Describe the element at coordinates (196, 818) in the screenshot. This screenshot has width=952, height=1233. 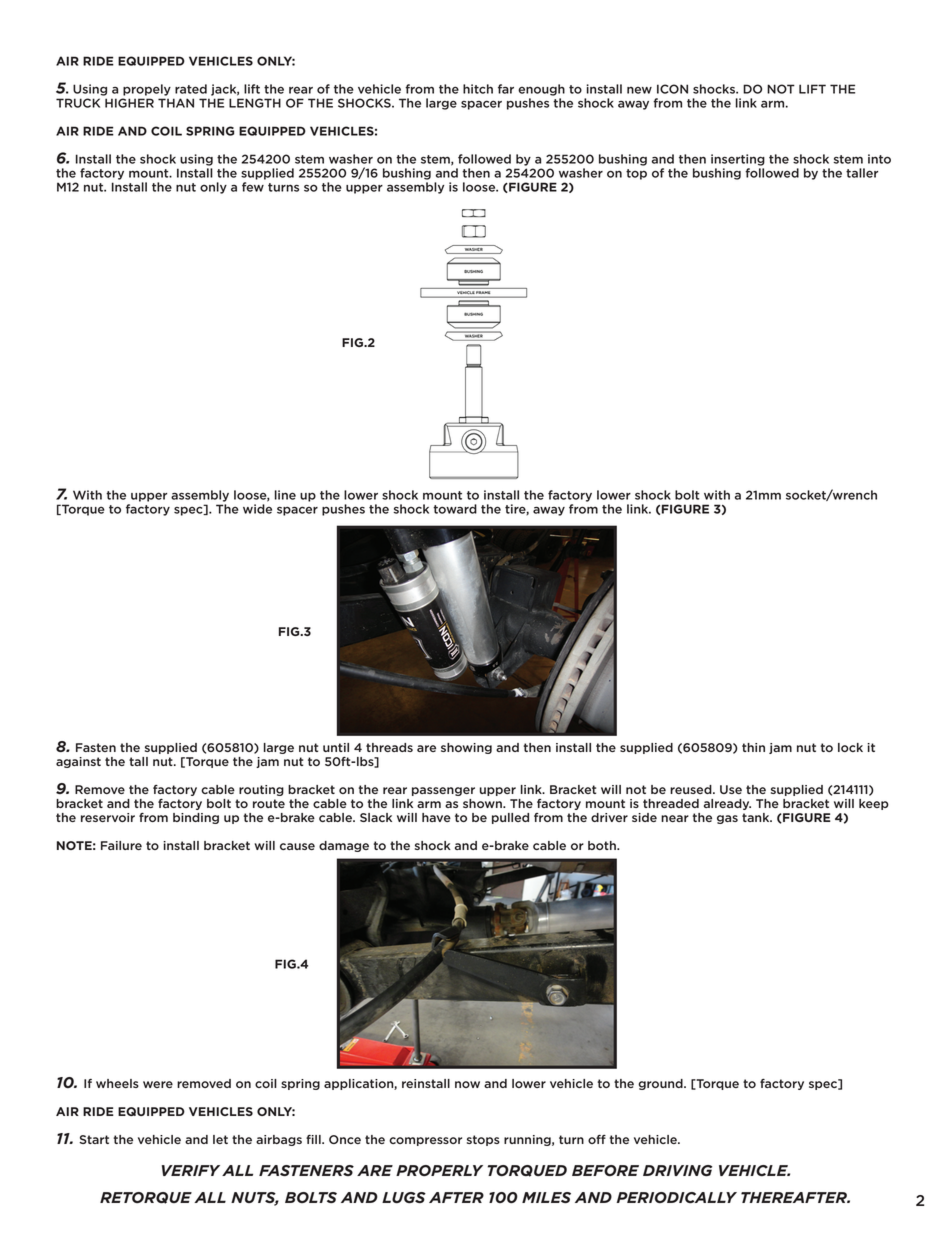
I see `binding` at that location.
